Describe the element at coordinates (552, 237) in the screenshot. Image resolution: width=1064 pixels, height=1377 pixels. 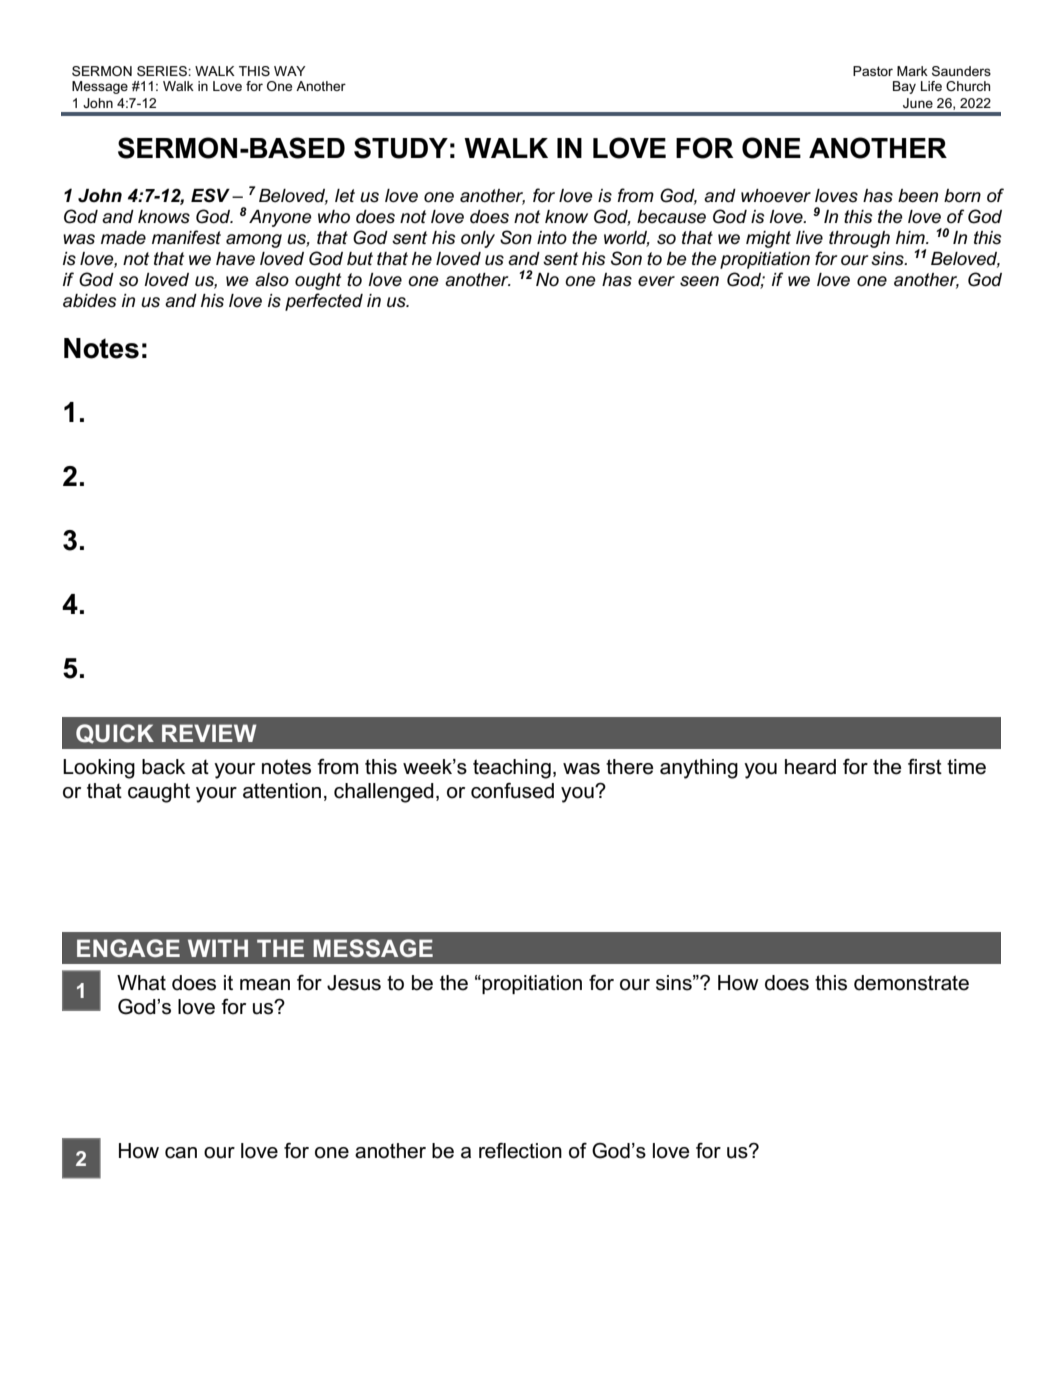
I see `into` at that location.
